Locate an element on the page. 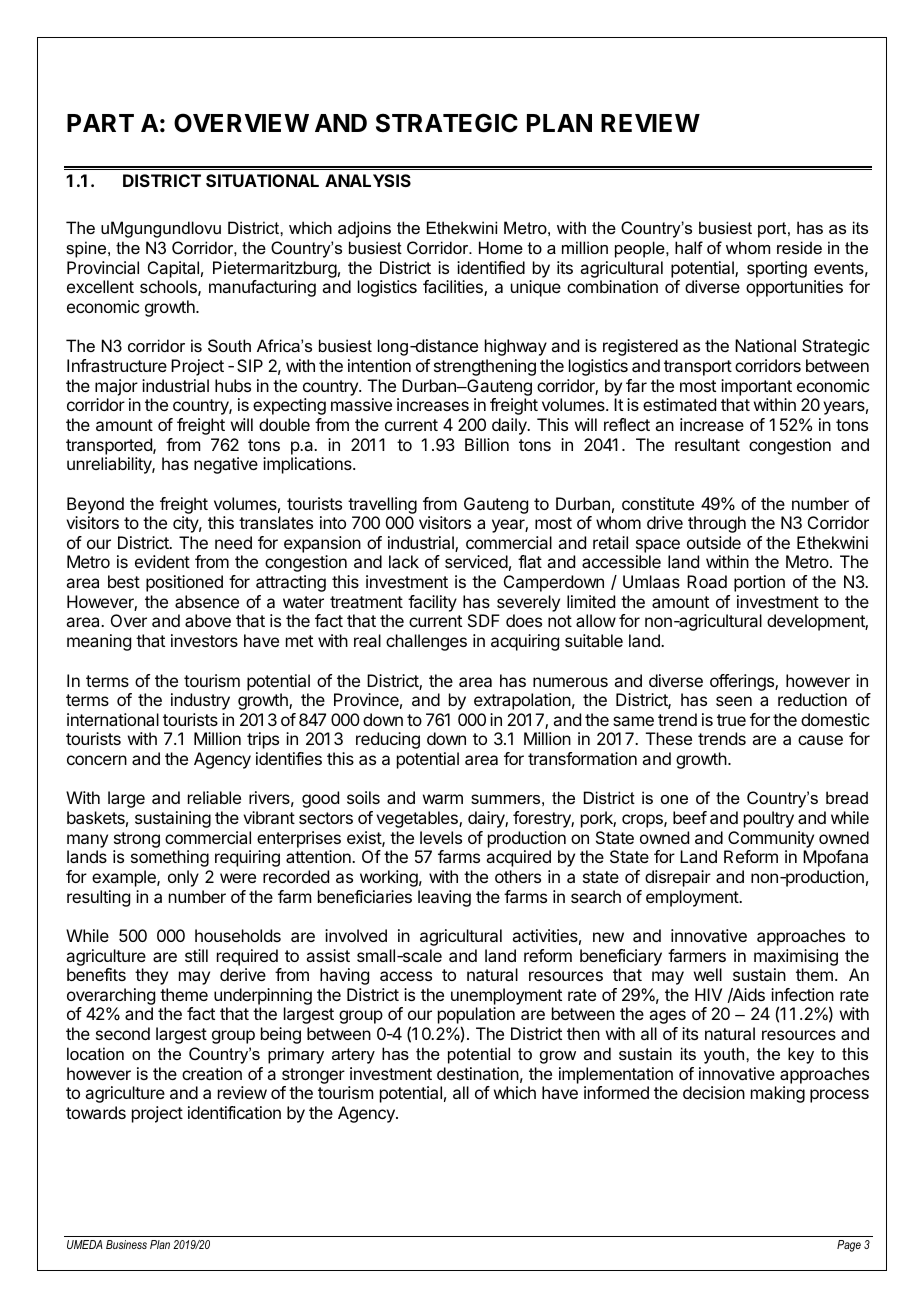 This image has height=1308, width=924. SITUATIONAL is located at coordinates (262, 180).
